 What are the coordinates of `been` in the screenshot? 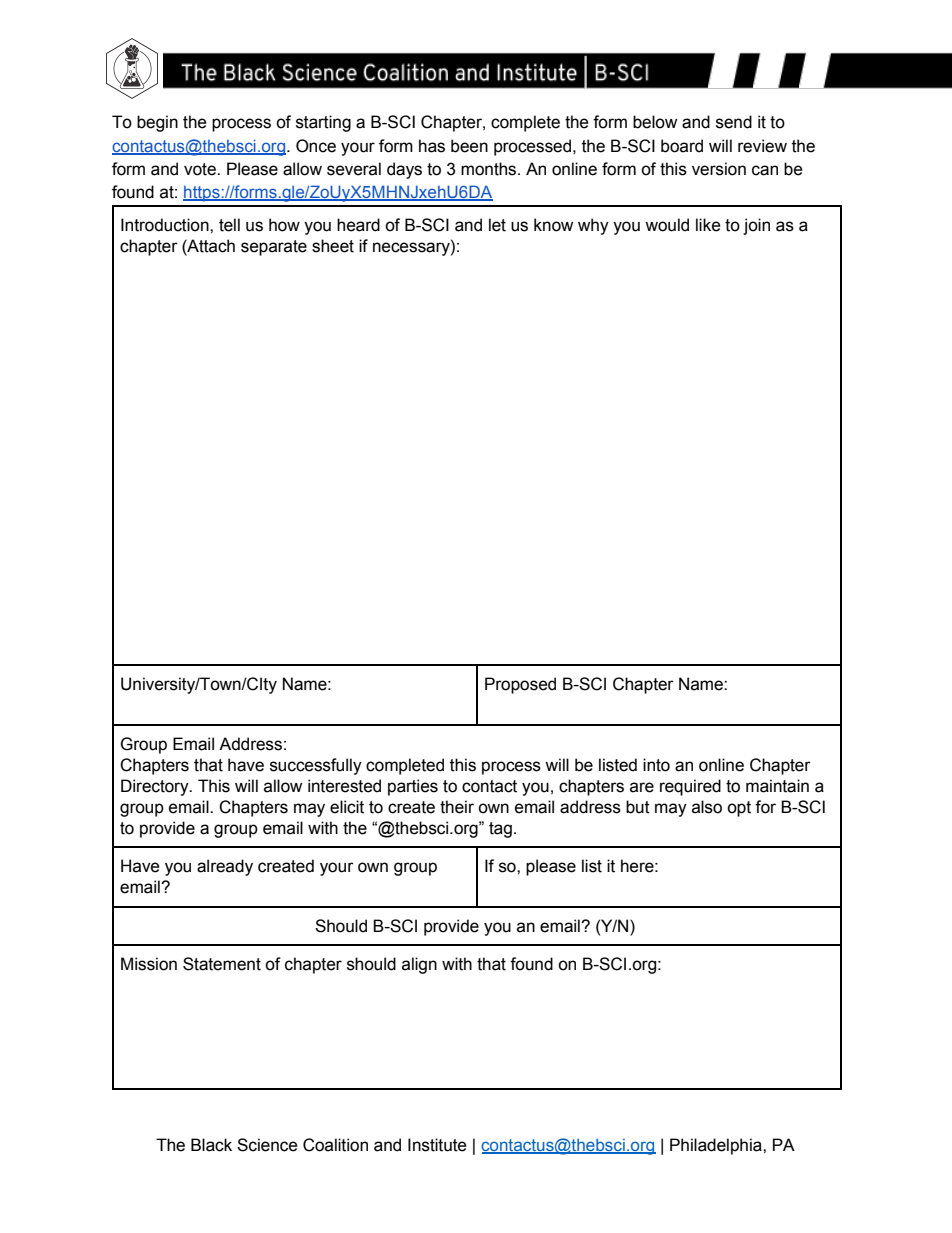 It's located at (469, 146).
